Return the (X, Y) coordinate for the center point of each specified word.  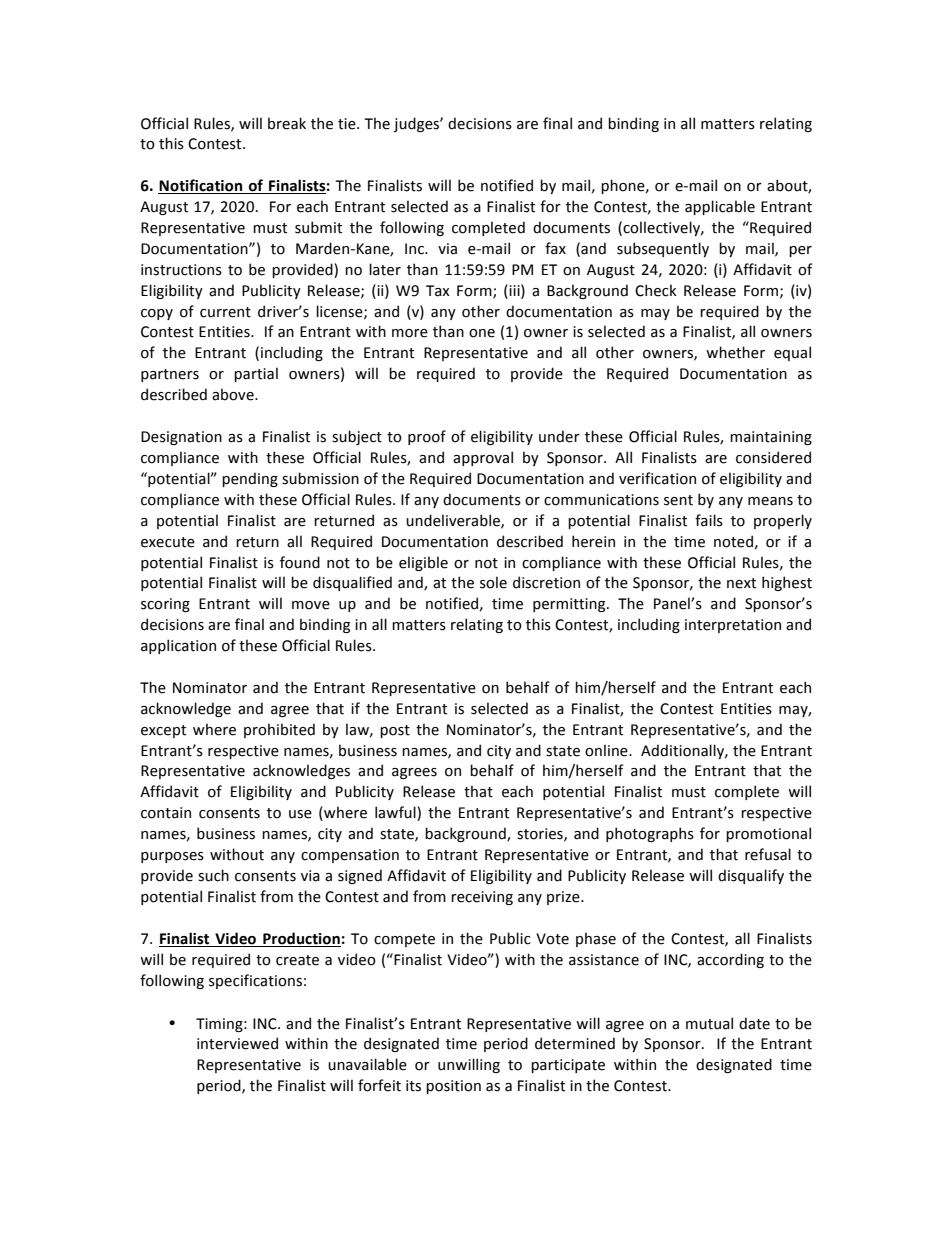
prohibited (279, 730)
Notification (201, 186)
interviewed (237, 1043)
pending (250, 479)
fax (555, 248)
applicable (720, 207)
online (607, 750)
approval (483, 458)
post (395, 731)
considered (773, 457)
